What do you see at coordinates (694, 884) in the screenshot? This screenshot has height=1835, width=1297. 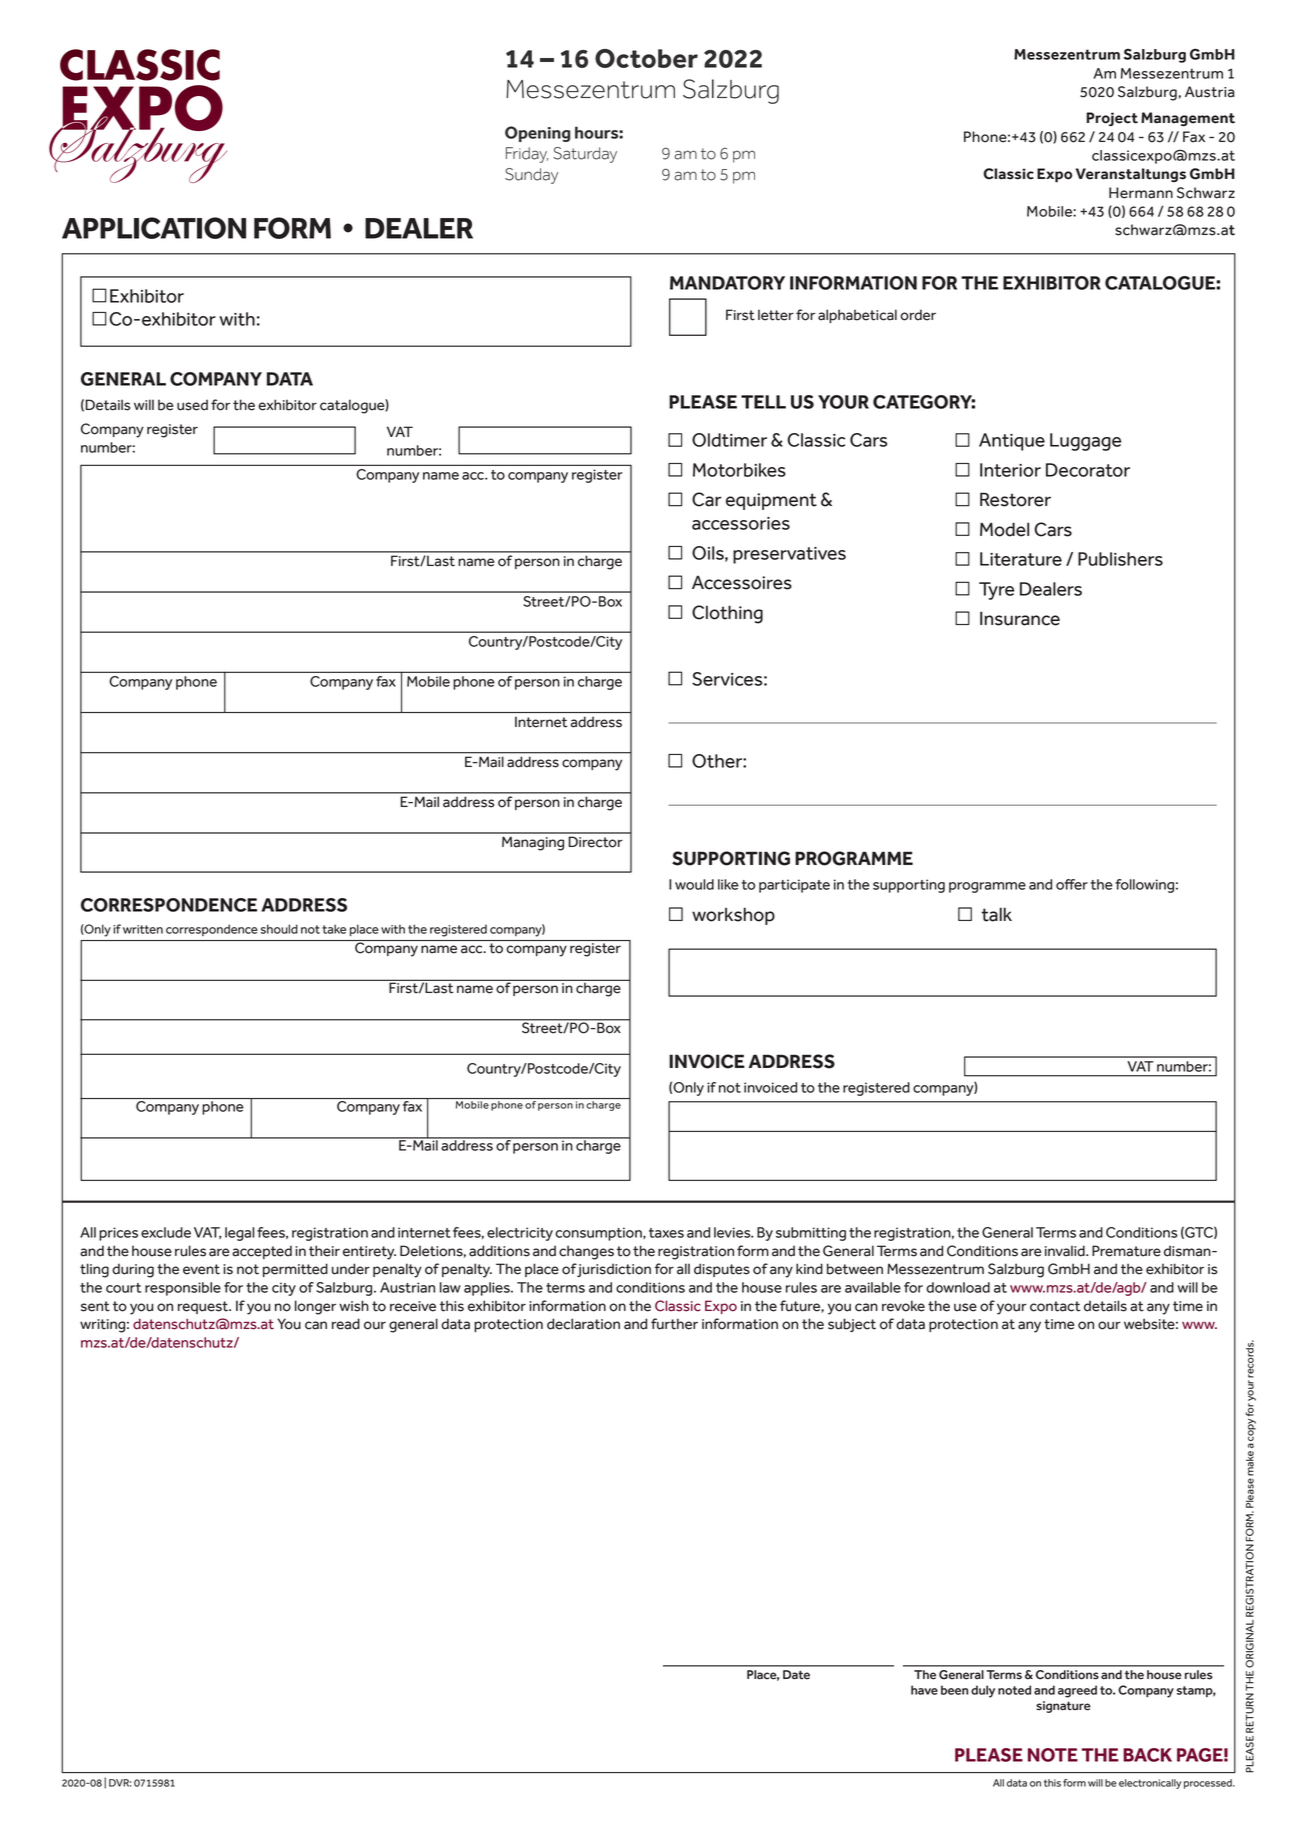 I see `would` at bounding box center [694, 884].
